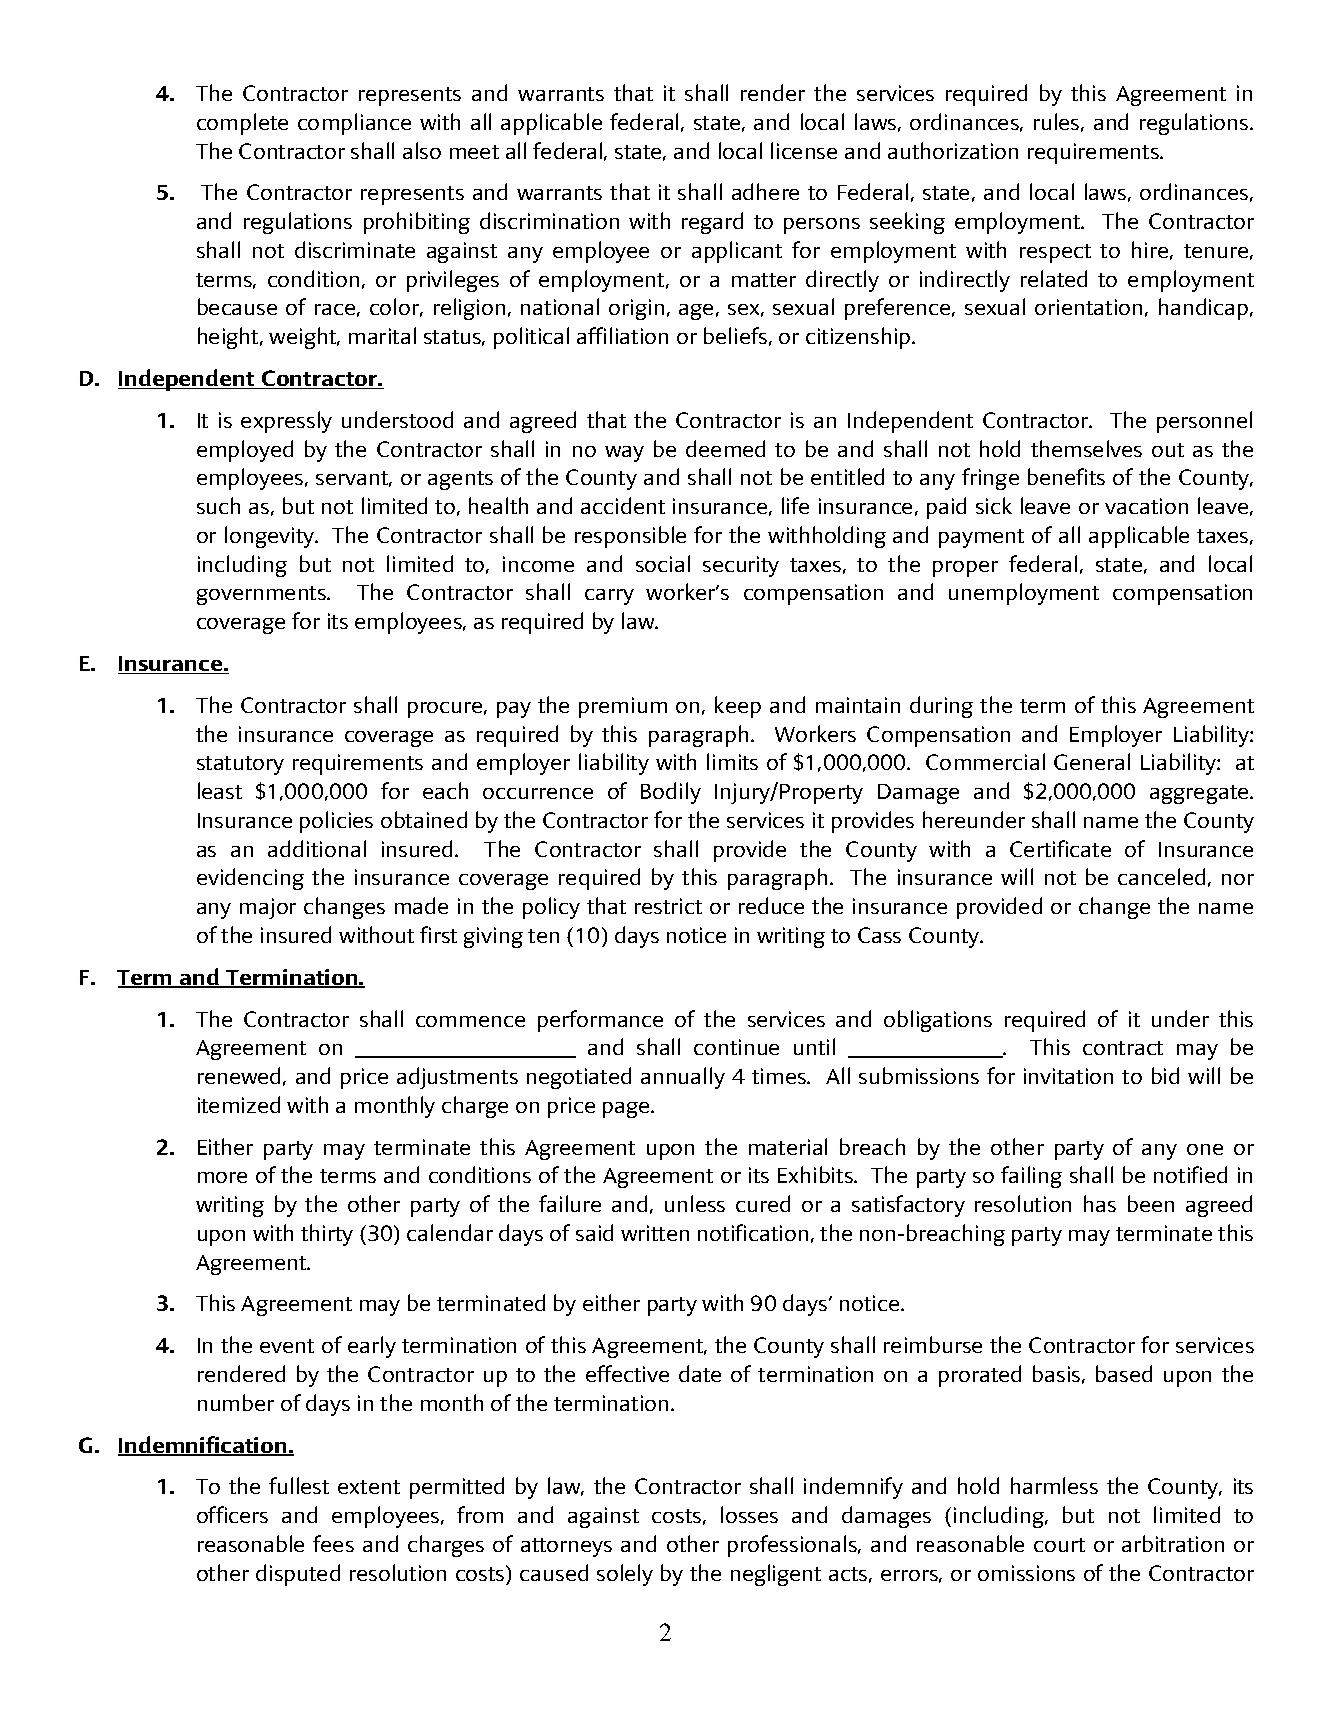  Describe the element at coordinates (749, 1514) in the screenshot. I see `losses` at that location.
